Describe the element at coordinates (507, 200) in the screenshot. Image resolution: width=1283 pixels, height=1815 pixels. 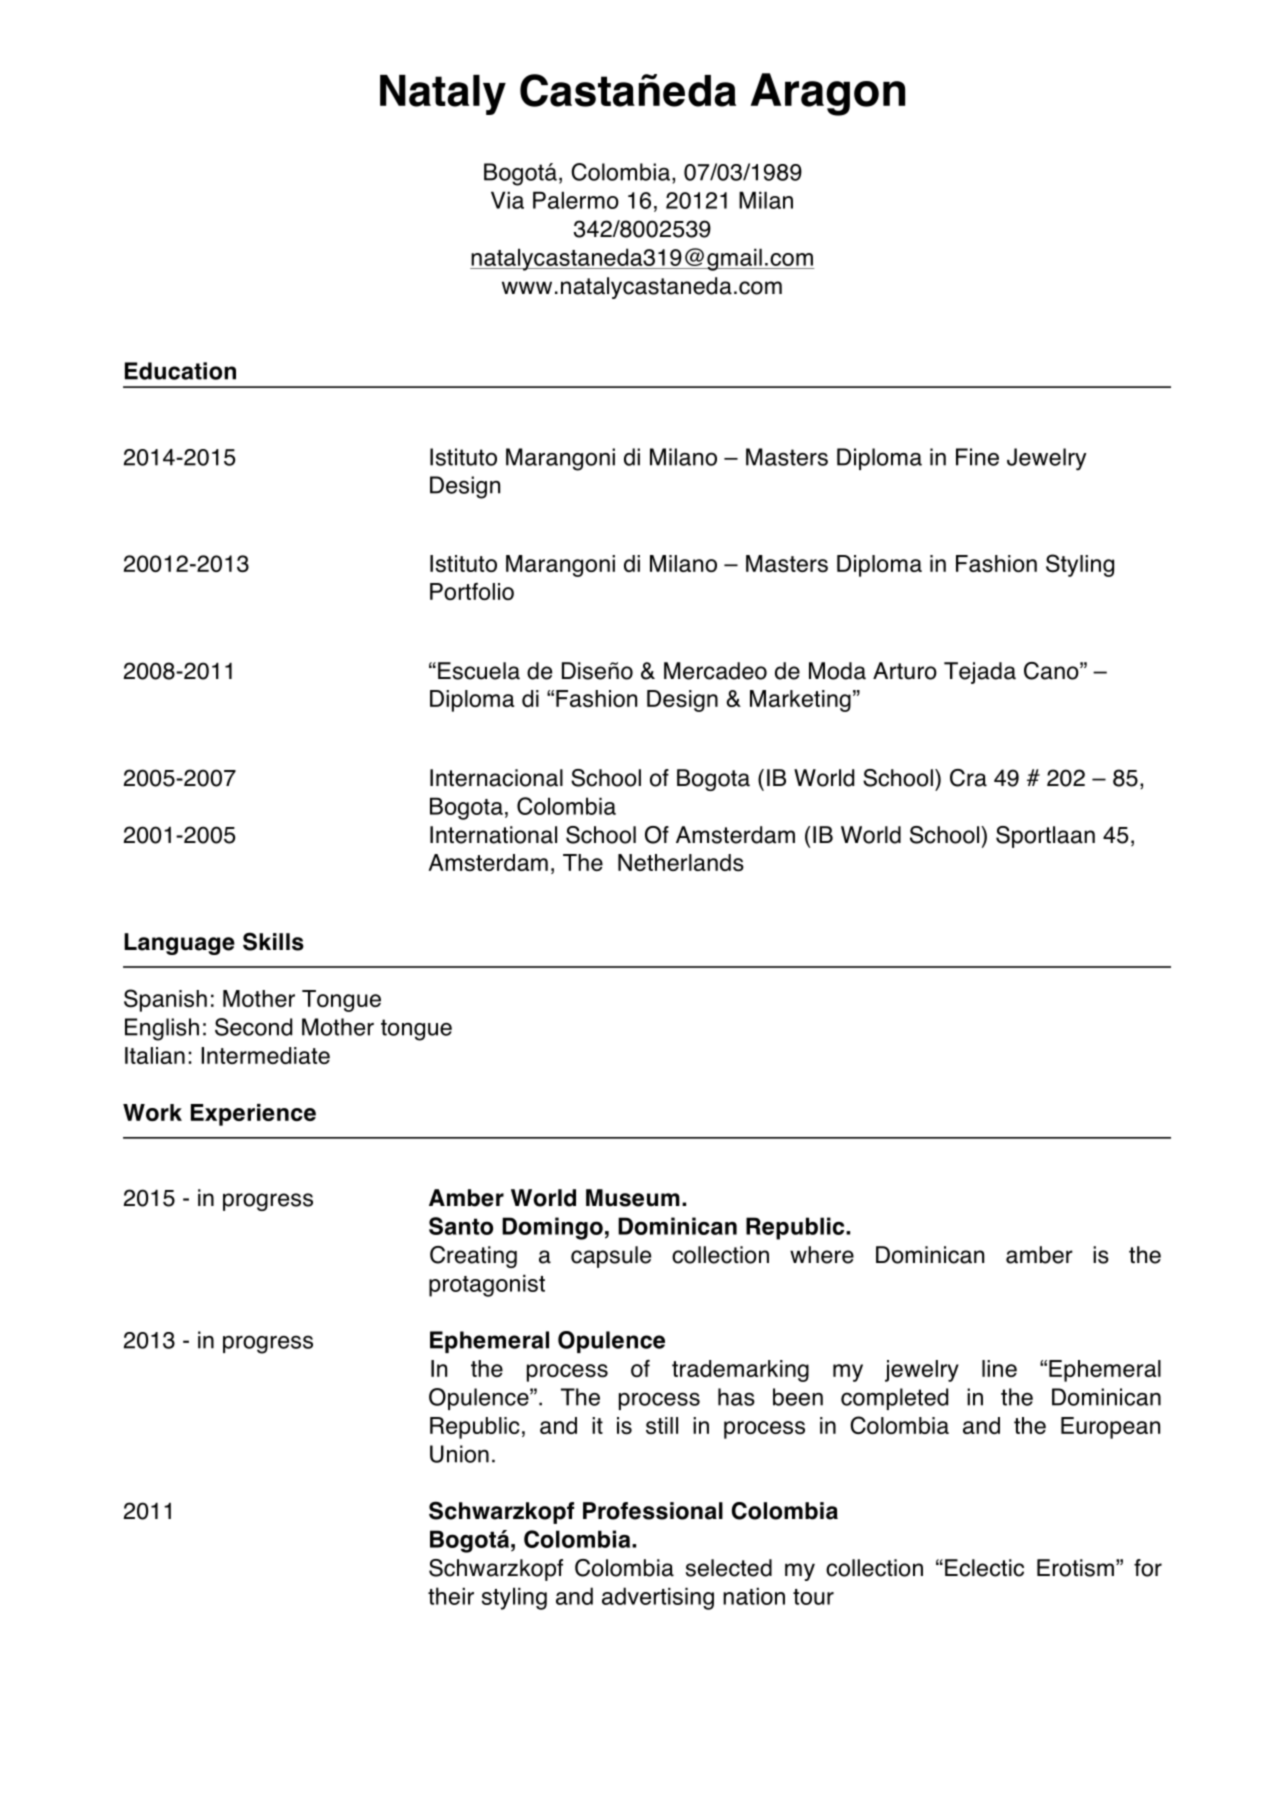
I see `Via` at that location.
